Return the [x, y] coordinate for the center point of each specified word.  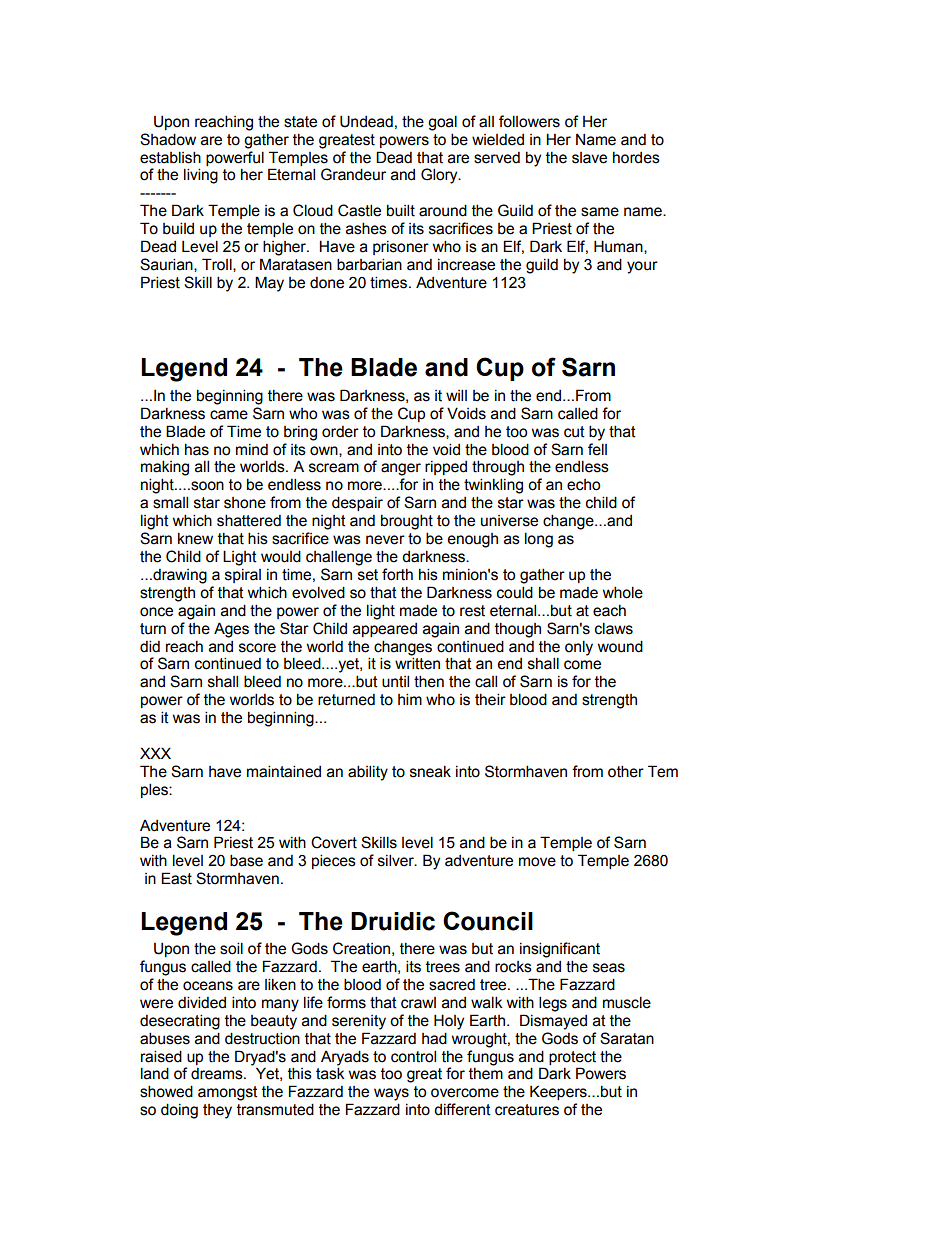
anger [401, 469]
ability [368, 773]
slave [589, 158]
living [201, 176]
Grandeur [353, 174]
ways [391, 1094]
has [197, 450]
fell [597, 449]
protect [572, 1058]
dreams [218, 1074]
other [626, 771]
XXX [155, 753]
